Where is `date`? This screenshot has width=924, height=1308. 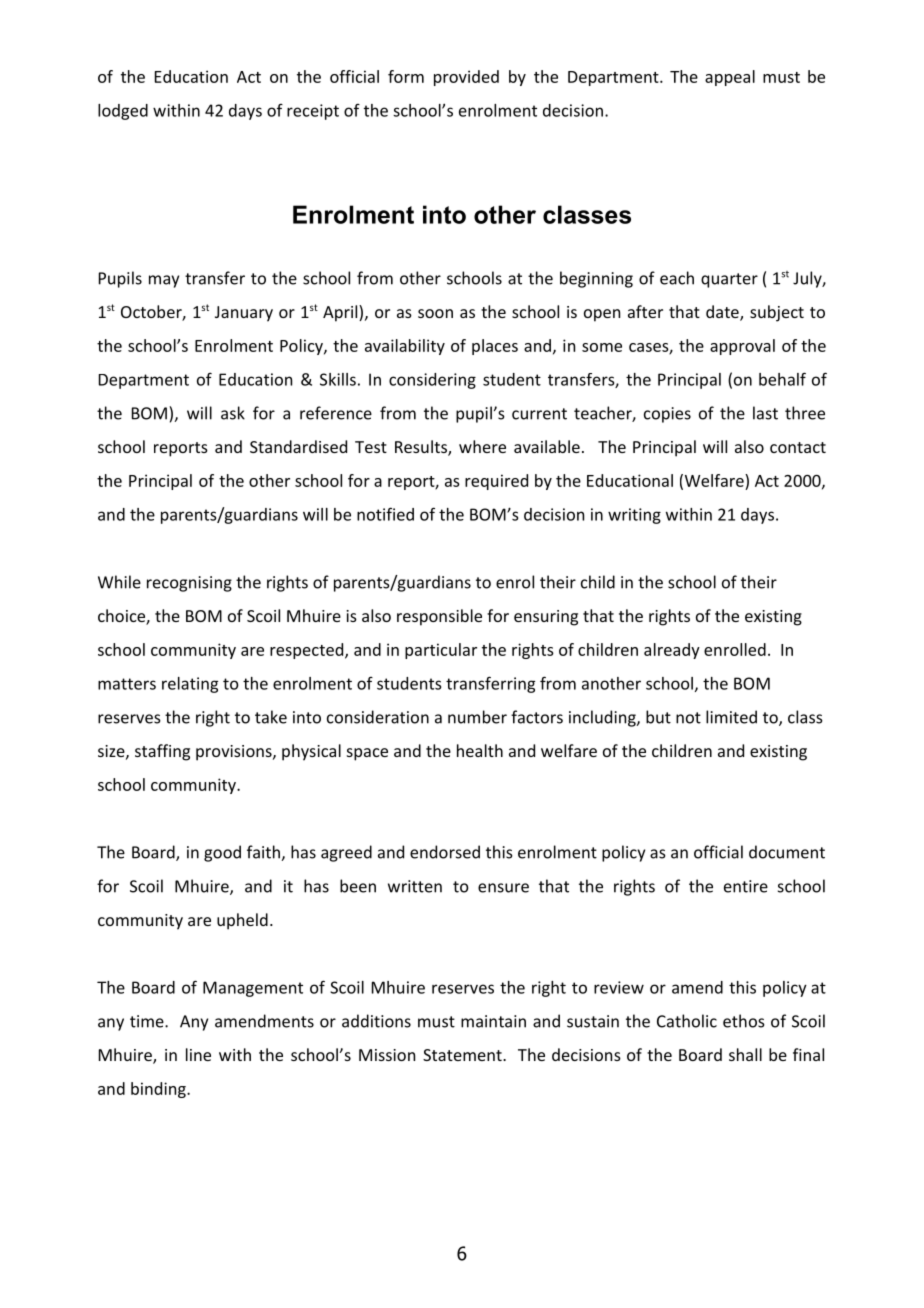
date is located at coordinates (723, 313).
